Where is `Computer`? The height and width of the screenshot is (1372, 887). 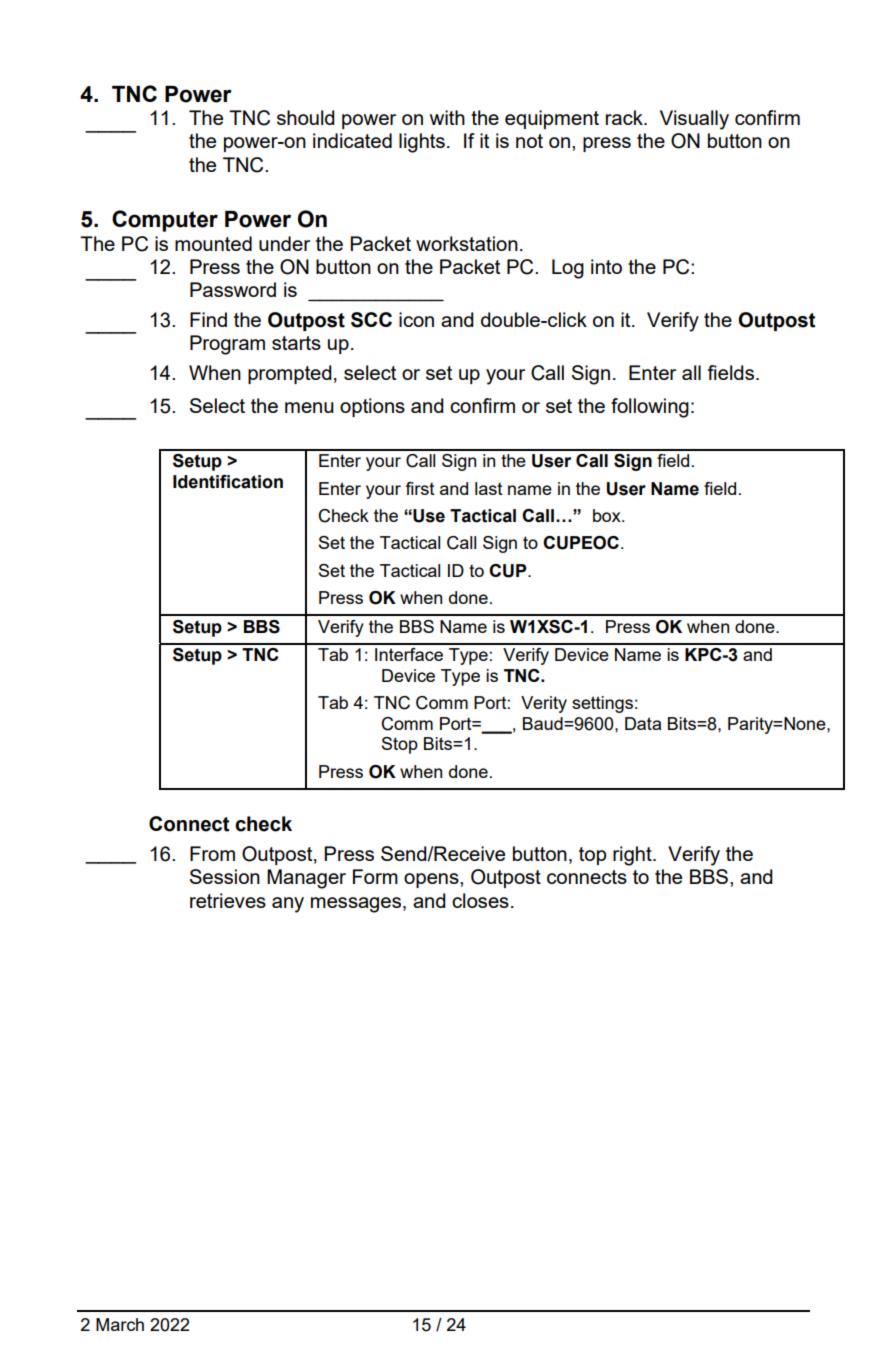
Computer is located at coordinates (165, 221).
